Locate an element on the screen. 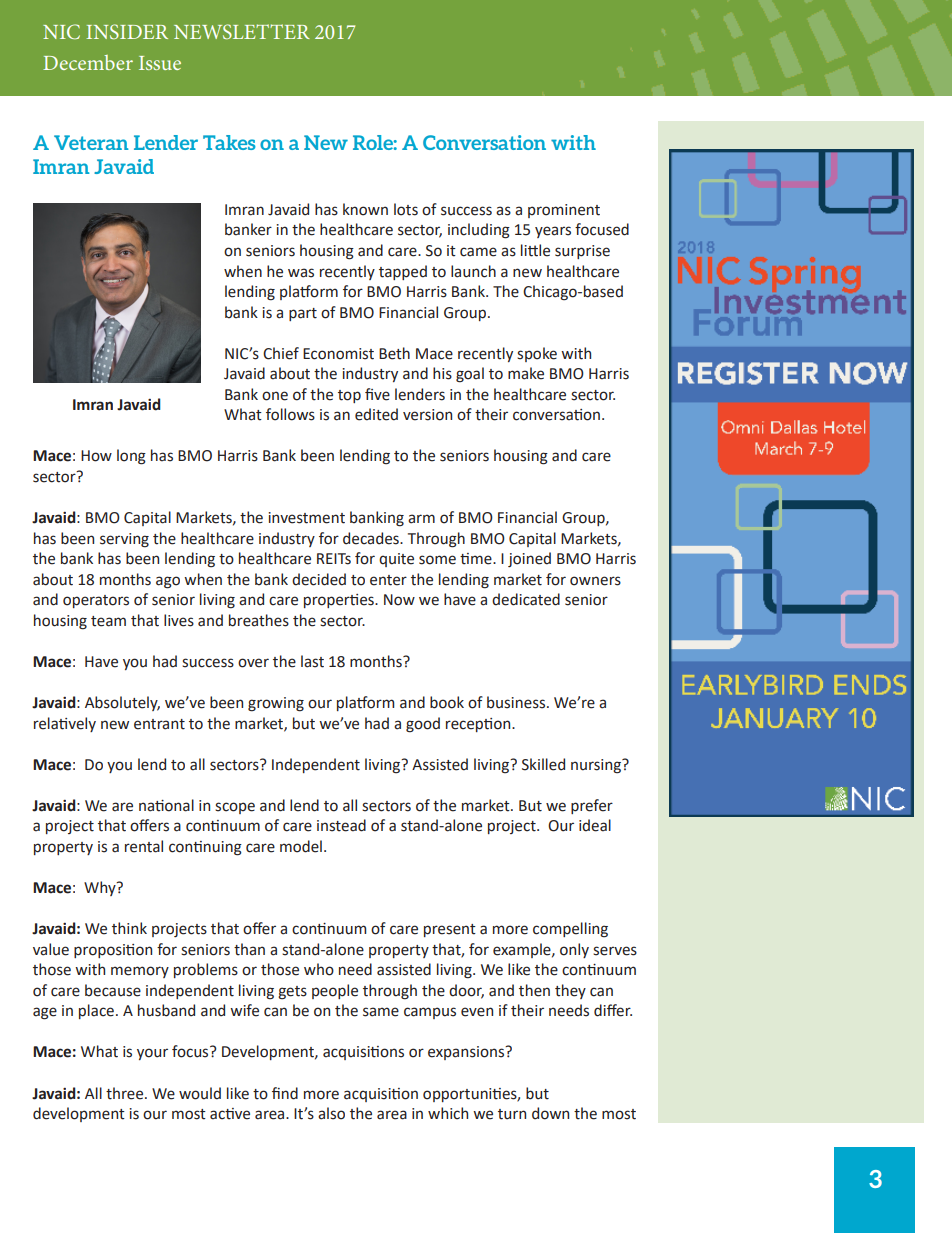  Absolutely is located at coordinates (122, 703).
